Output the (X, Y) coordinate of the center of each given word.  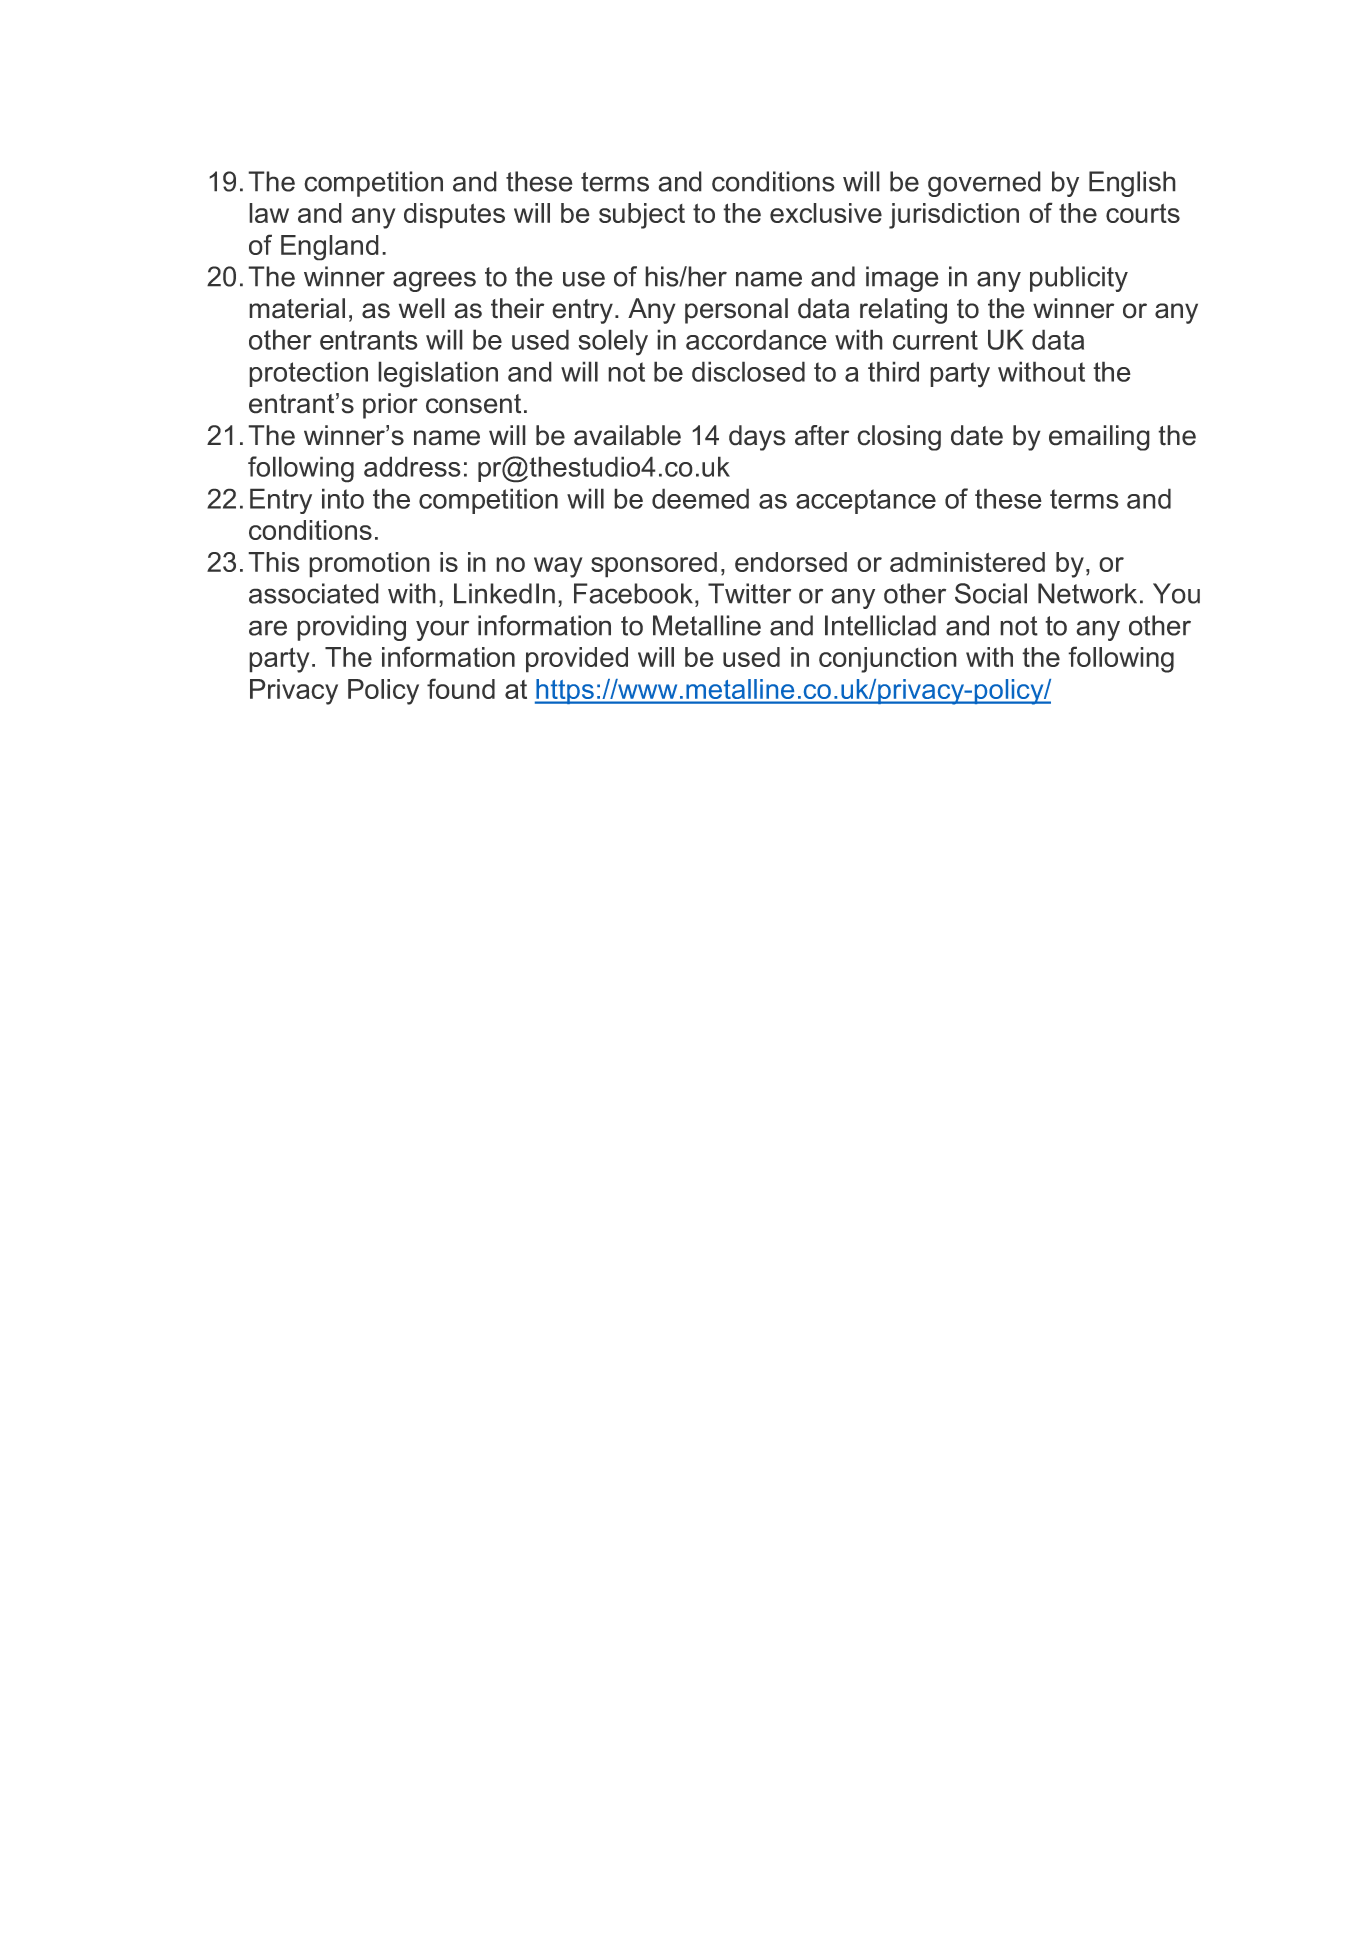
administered (967, 562)
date (977, 435)
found (461, 688)
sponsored (654, 565)
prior (390, 406)
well (422, 308)
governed (984, 184)
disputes (454, 216)
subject (642, 216)
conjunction (888, 660)
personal (736, 311)
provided (577, 660)
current (935, 340)
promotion (369, 565)
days (757, 438)
